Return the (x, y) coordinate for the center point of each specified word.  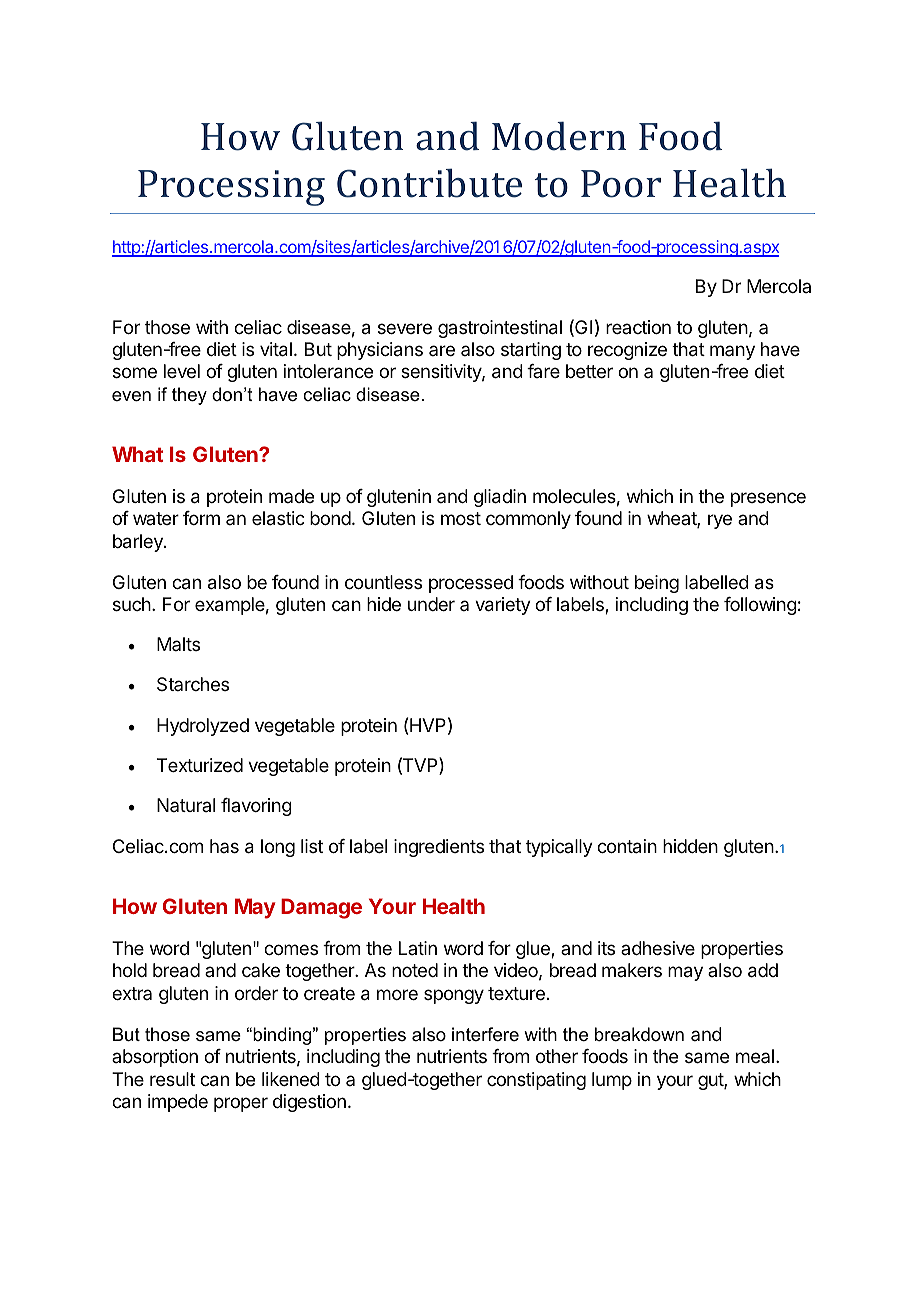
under (431, 604)
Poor (621, 184)
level (182, 371)
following (760, 606)
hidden (690, 846)
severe (405, 328)
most (461, 518)
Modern (559, 136)
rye (720, 521)
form (201, 518)
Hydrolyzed (203, 727)
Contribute (429, 183)
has (224, 846)
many (732, 352)
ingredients (439, 848)
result (172, 1079)
